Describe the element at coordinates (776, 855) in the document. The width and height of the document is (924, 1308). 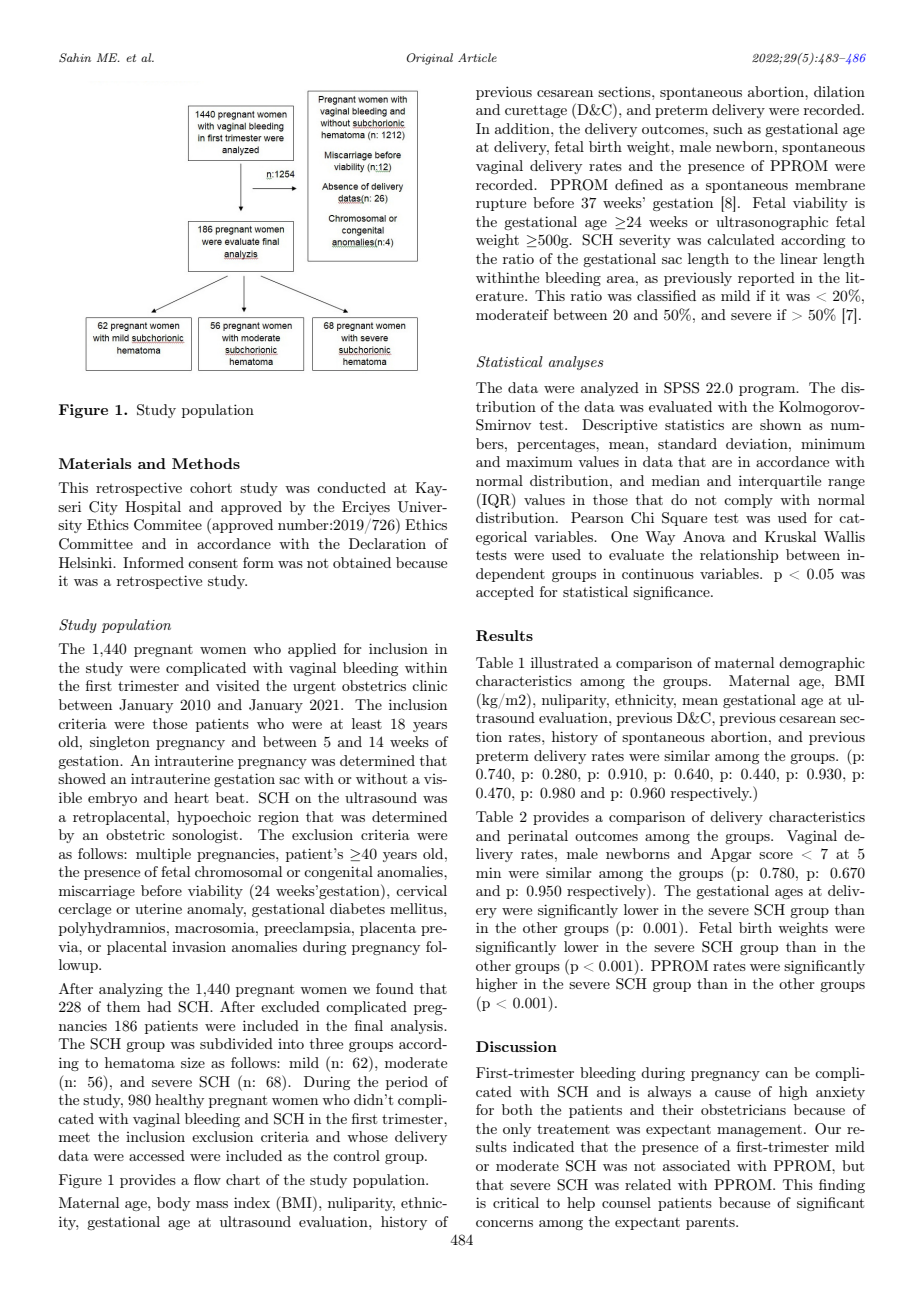
I see `score` at that location.
